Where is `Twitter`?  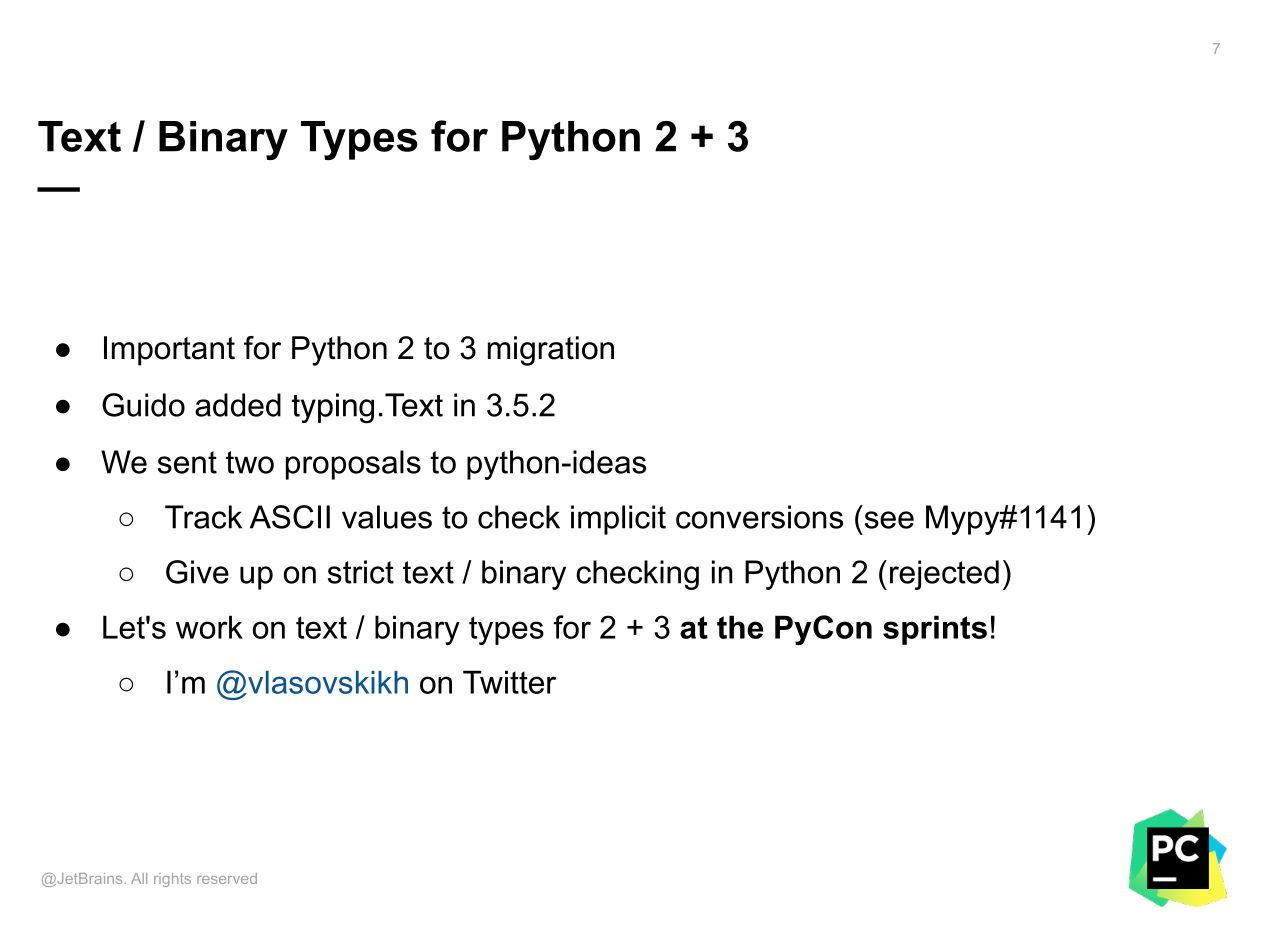 Twitter is located at coordinates (509, 682).
